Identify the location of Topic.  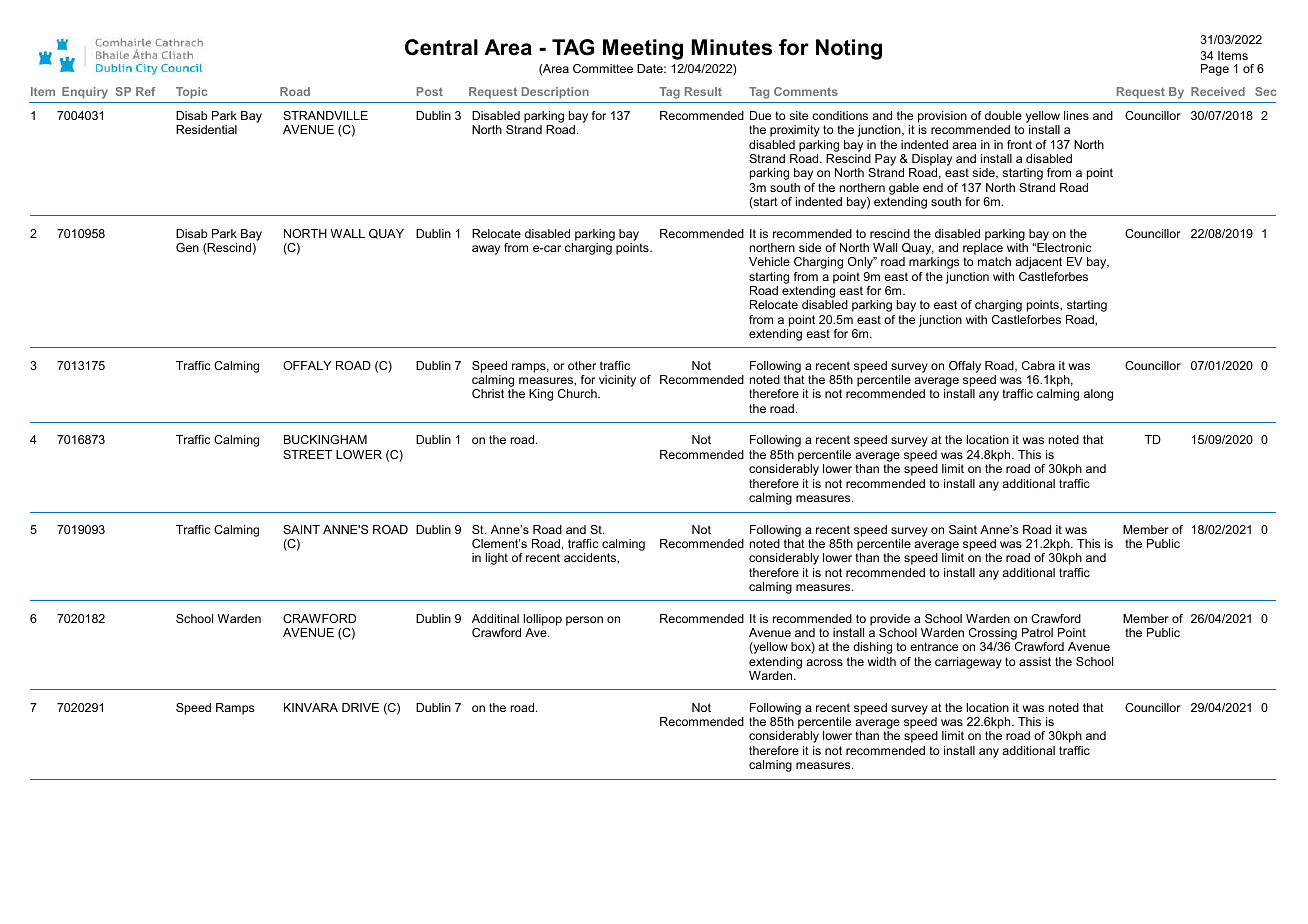
(191, 93).
